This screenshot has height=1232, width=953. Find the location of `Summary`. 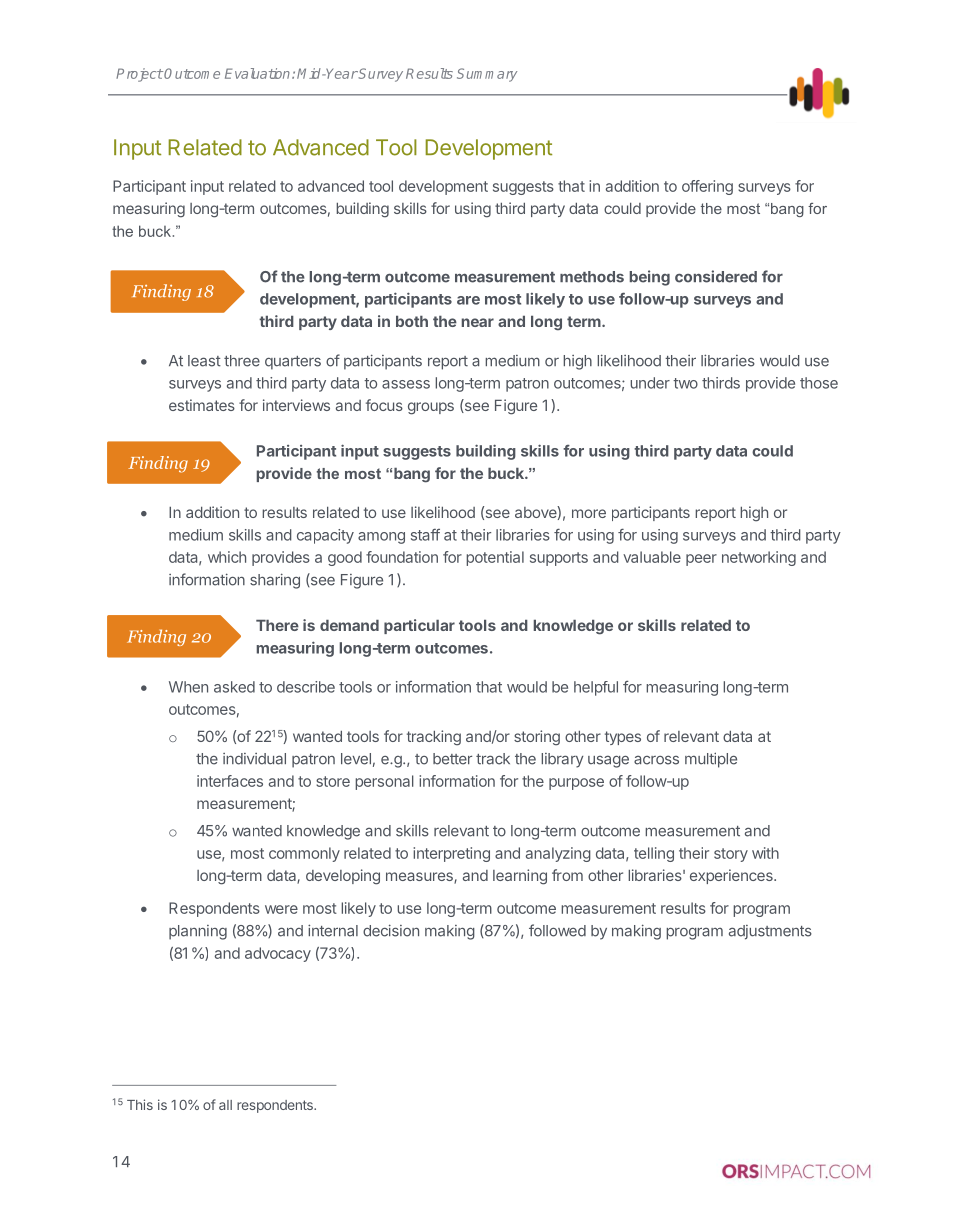

Summary is located at coordinates (487, 75).
